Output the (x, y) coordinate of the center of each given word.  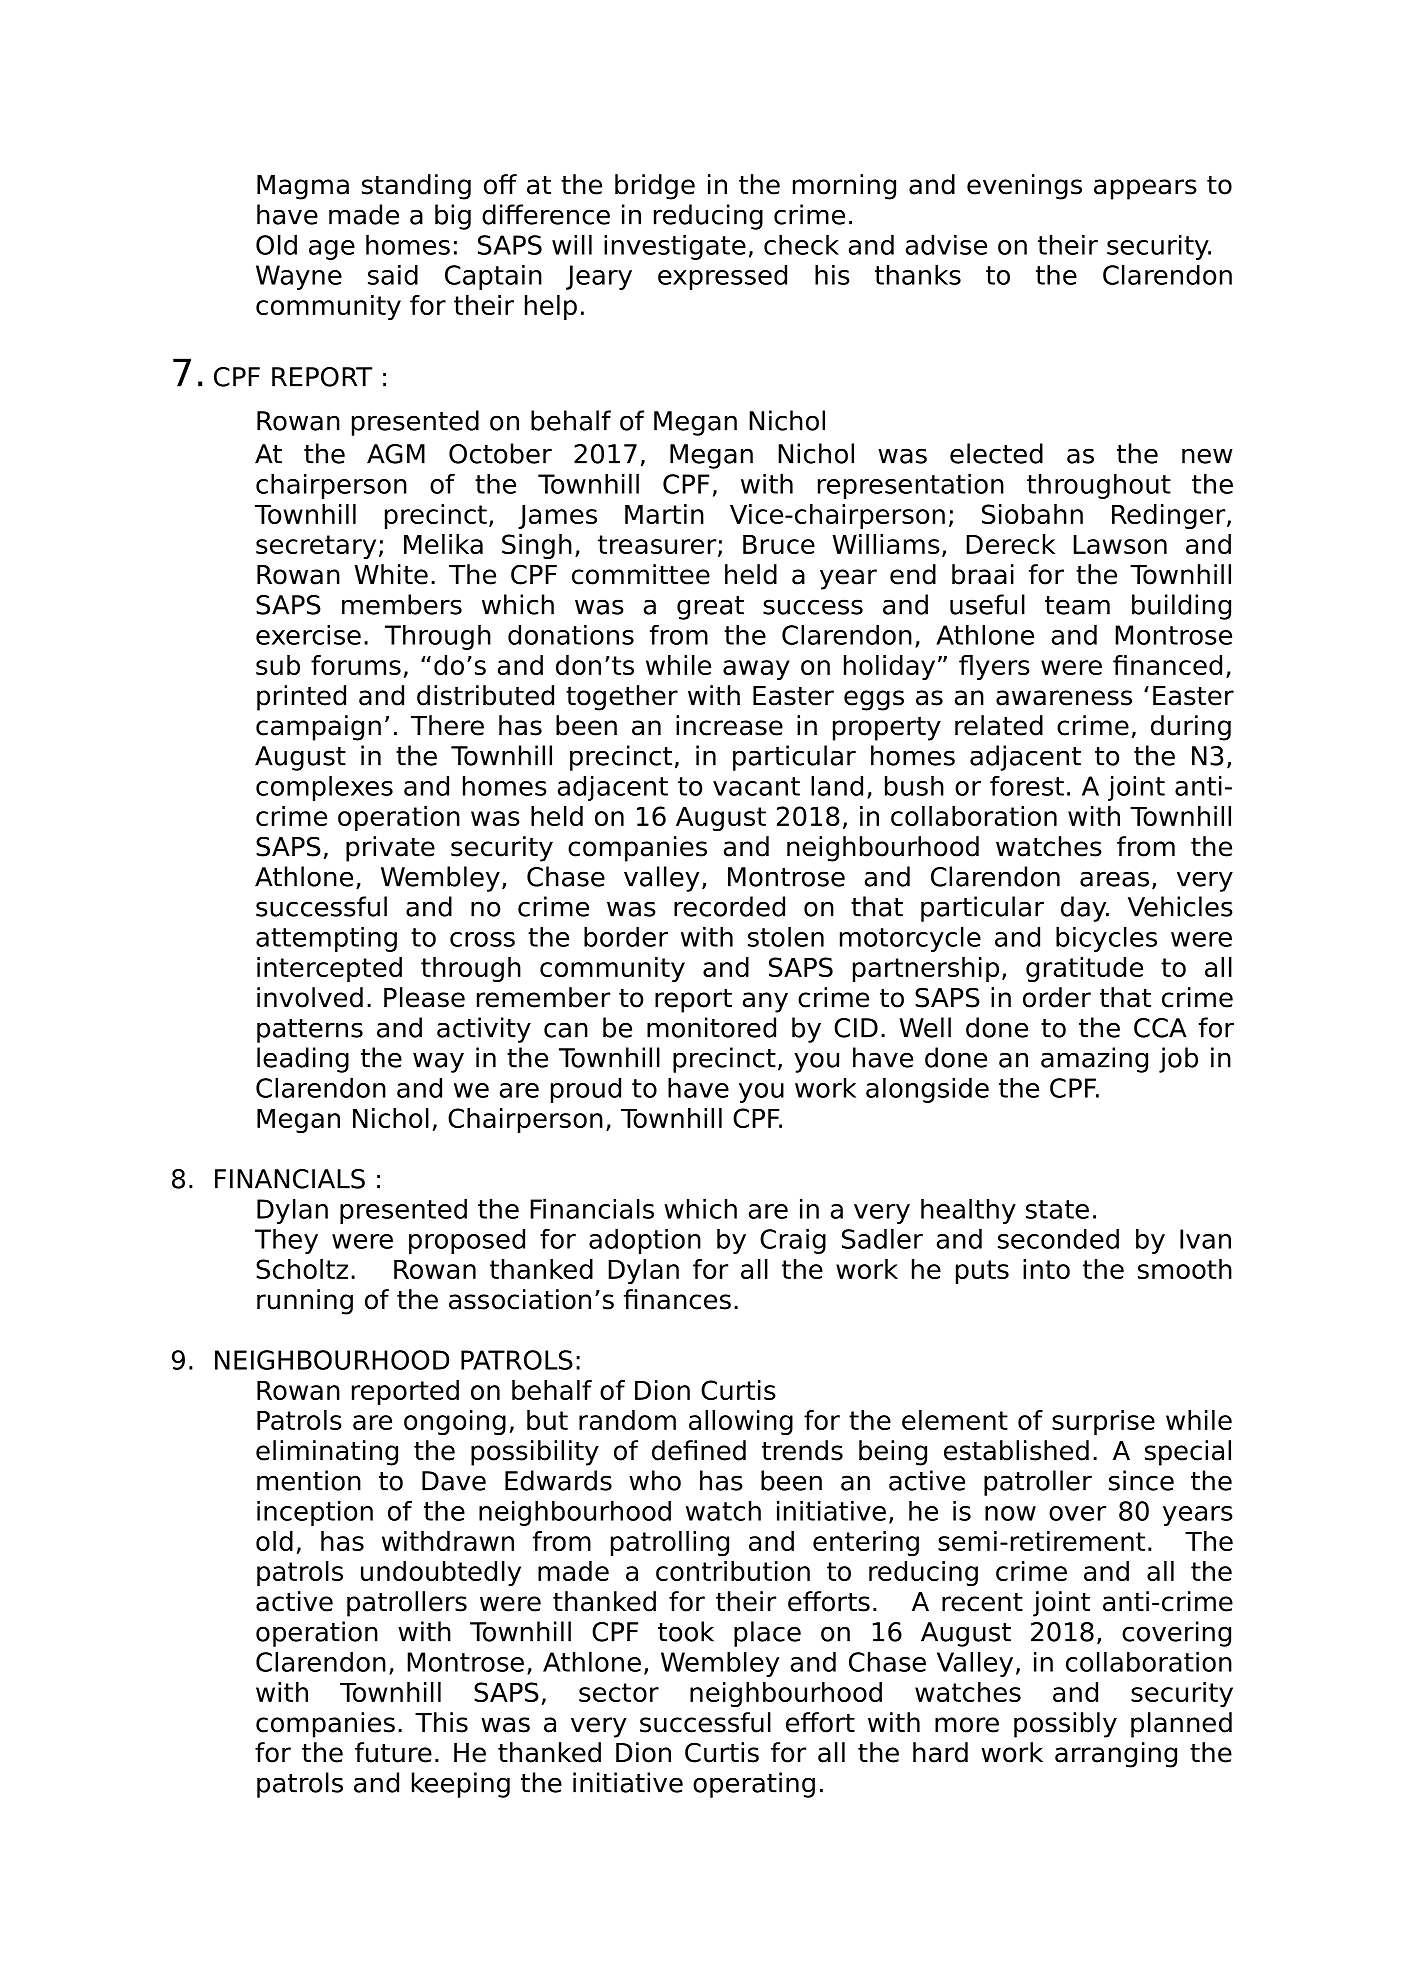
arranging (1116, 1755)
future (393, 1752)
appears (1145, 189)
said (393, 274)
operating (754, 1785)
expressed (722, 277)
